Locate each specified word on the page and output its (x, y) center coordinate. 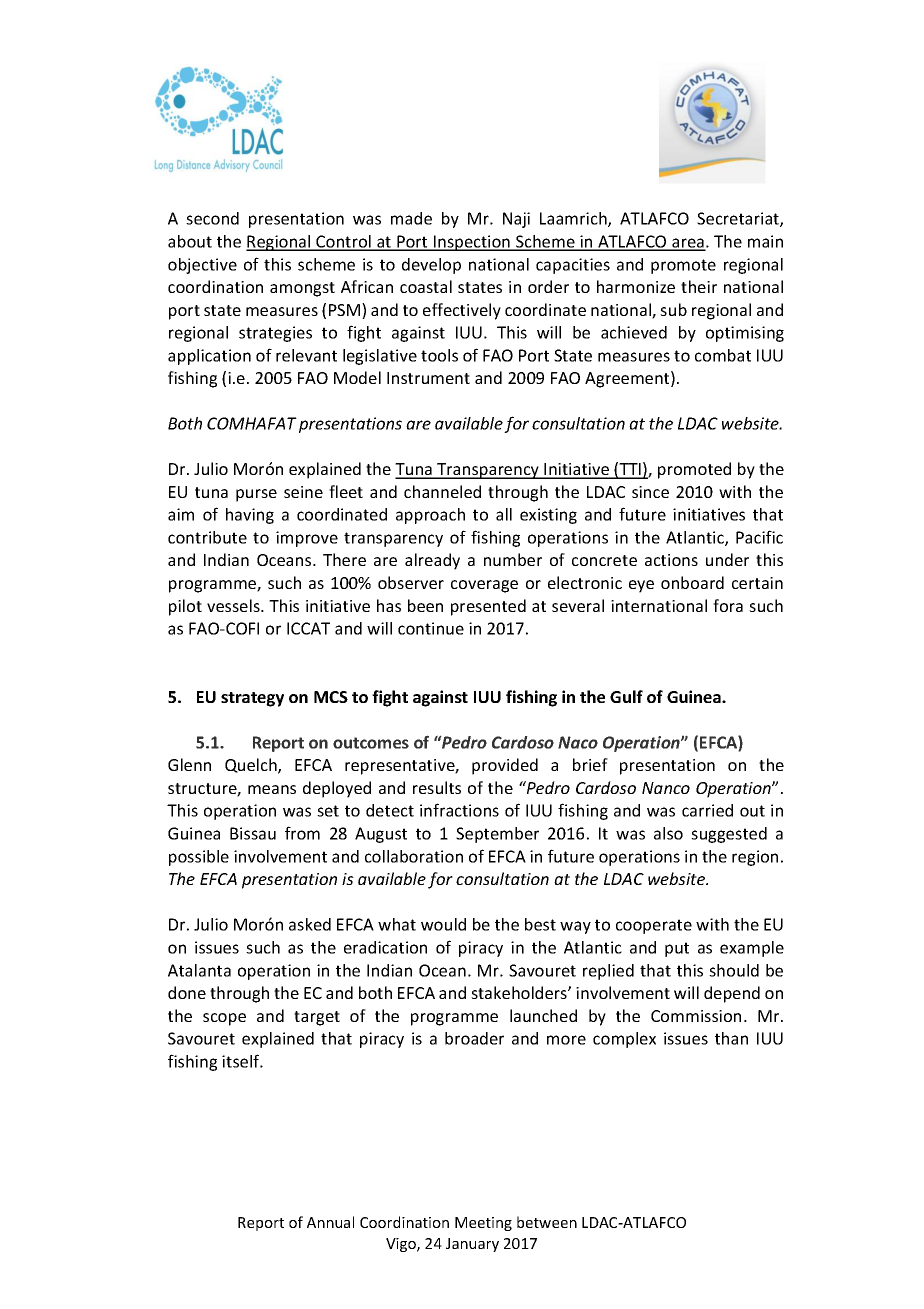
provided (505, 766)
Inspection (472, 243)
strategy (252, 699)
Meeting (483, 1224)
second (212, 218)
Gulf (626, 696)
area (688, 244)
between (547, 1222)
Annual (330, 1222)
